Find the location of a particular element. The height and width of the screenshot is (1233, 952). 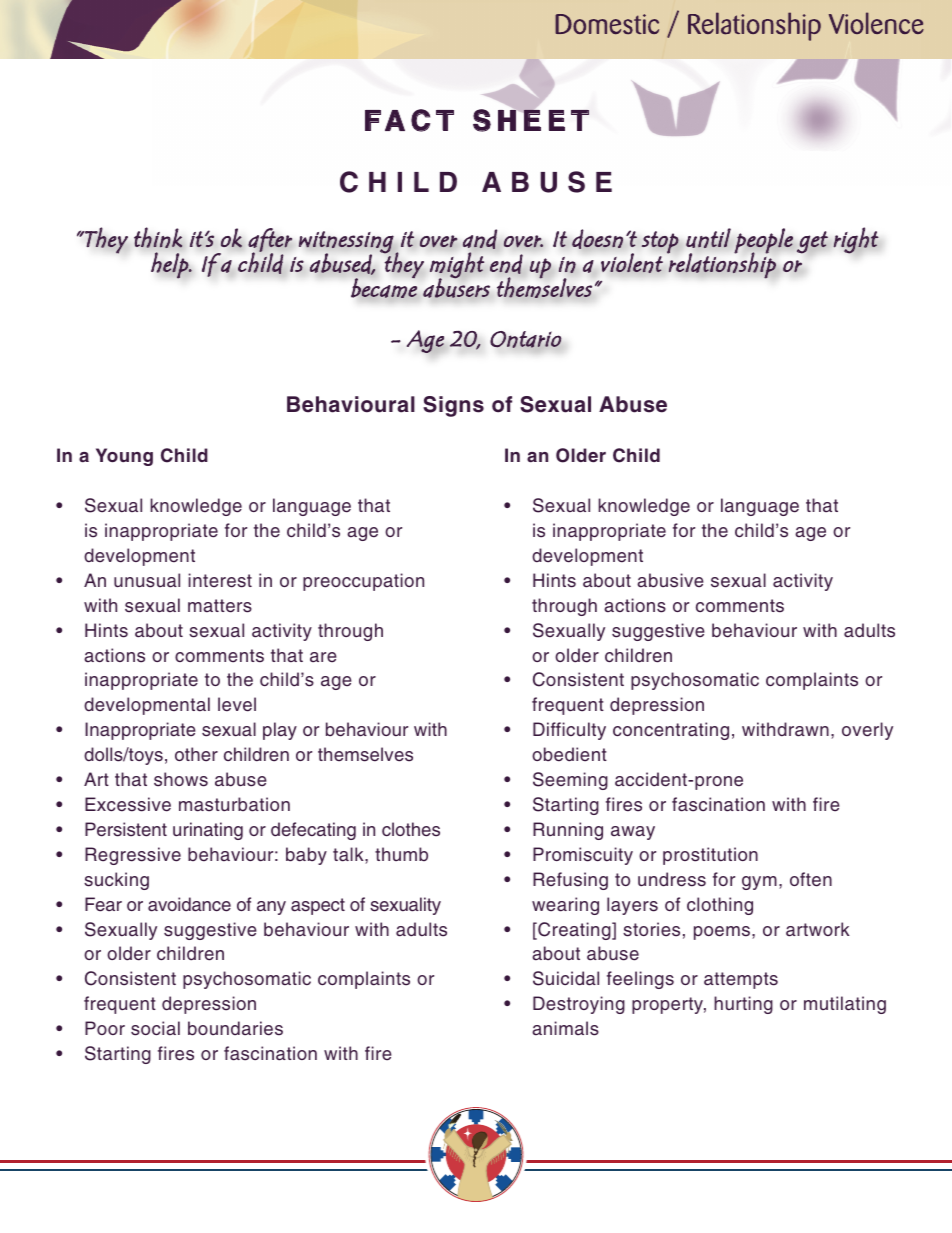

preoccupation is located at coordinates (363, 582).
